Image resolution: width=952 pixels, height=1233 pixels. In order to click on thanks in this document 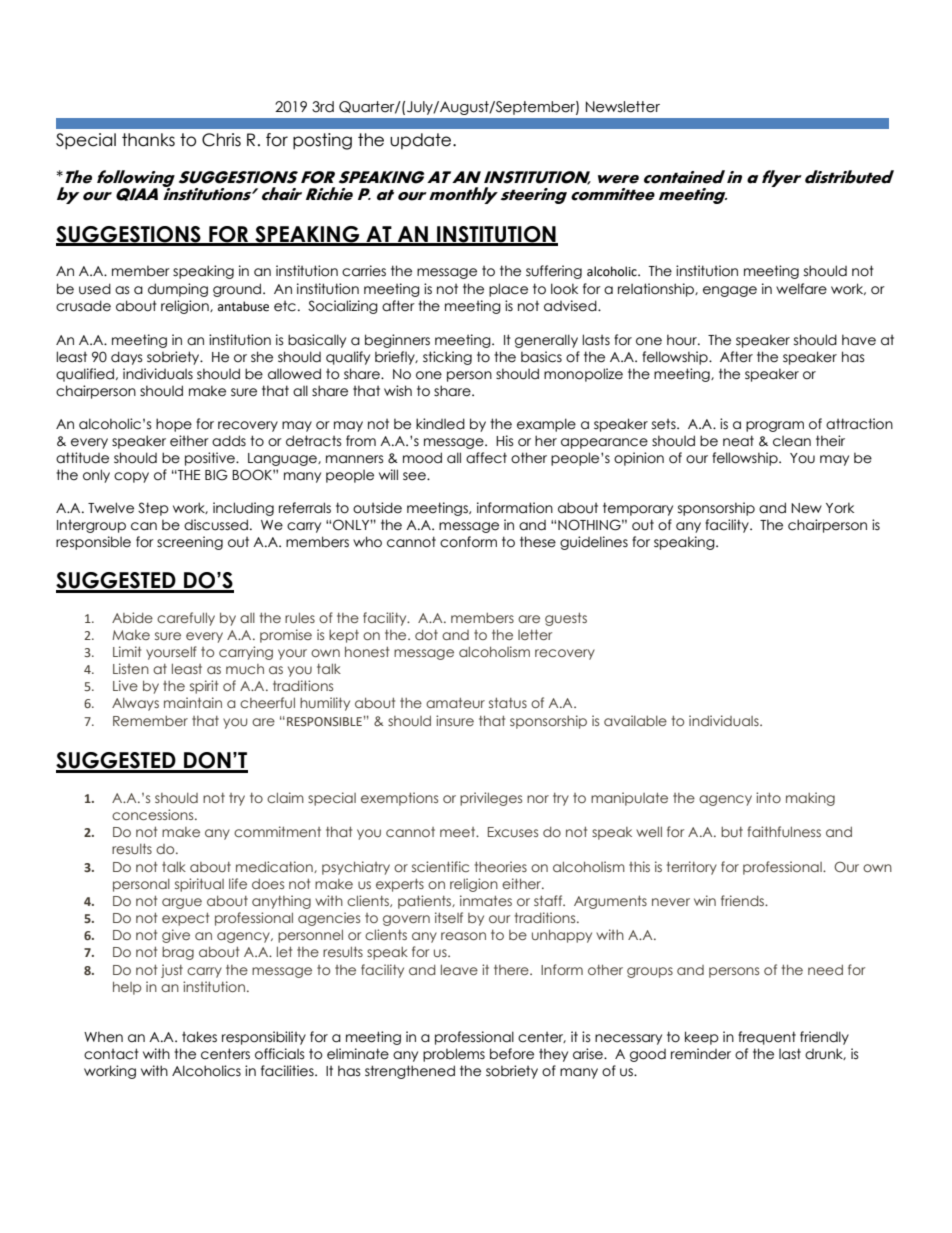, I will do `click(148, 140)`.
